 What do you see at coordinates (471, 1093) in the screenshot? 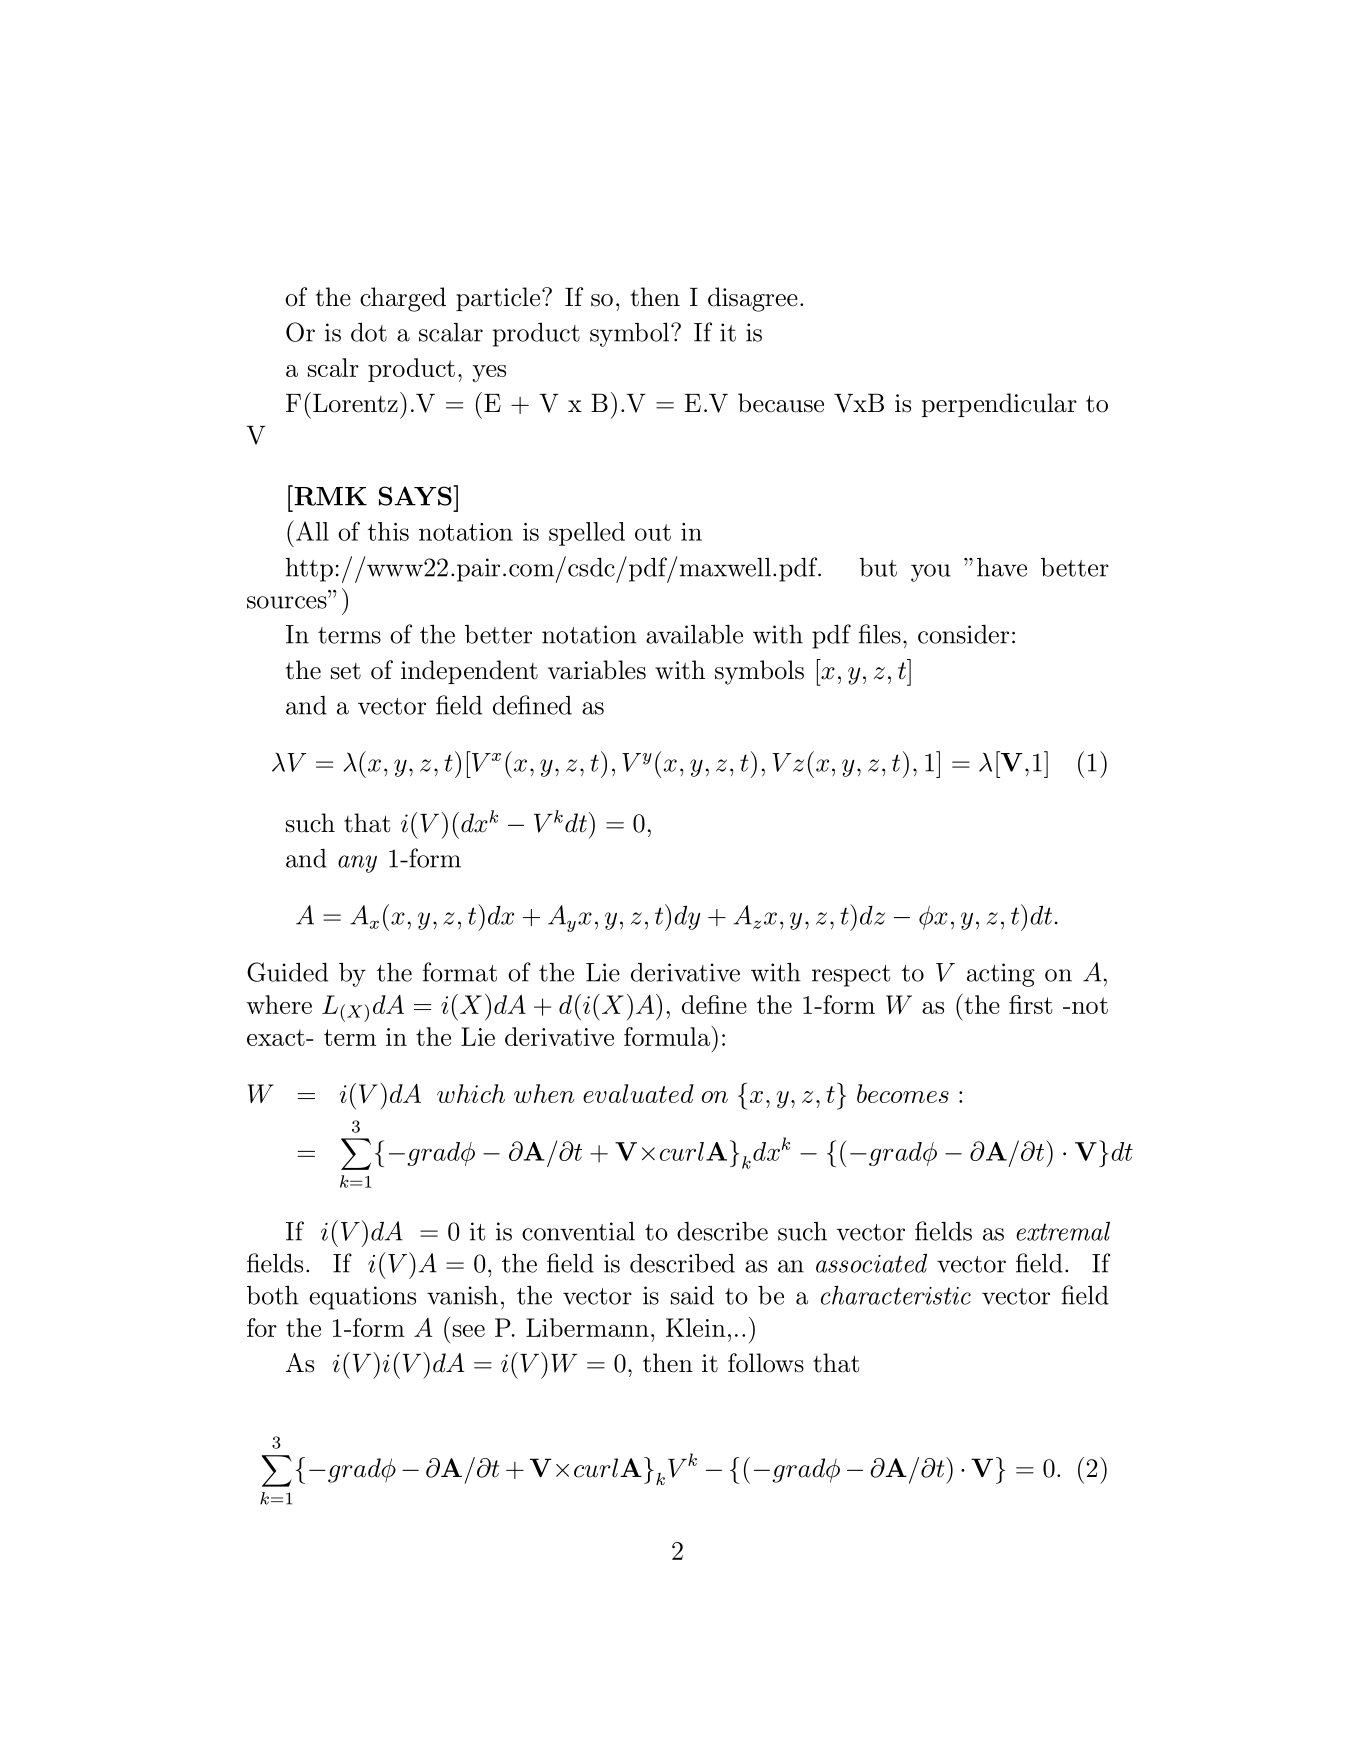
I see `which` at bounding box center [471, 1093].
